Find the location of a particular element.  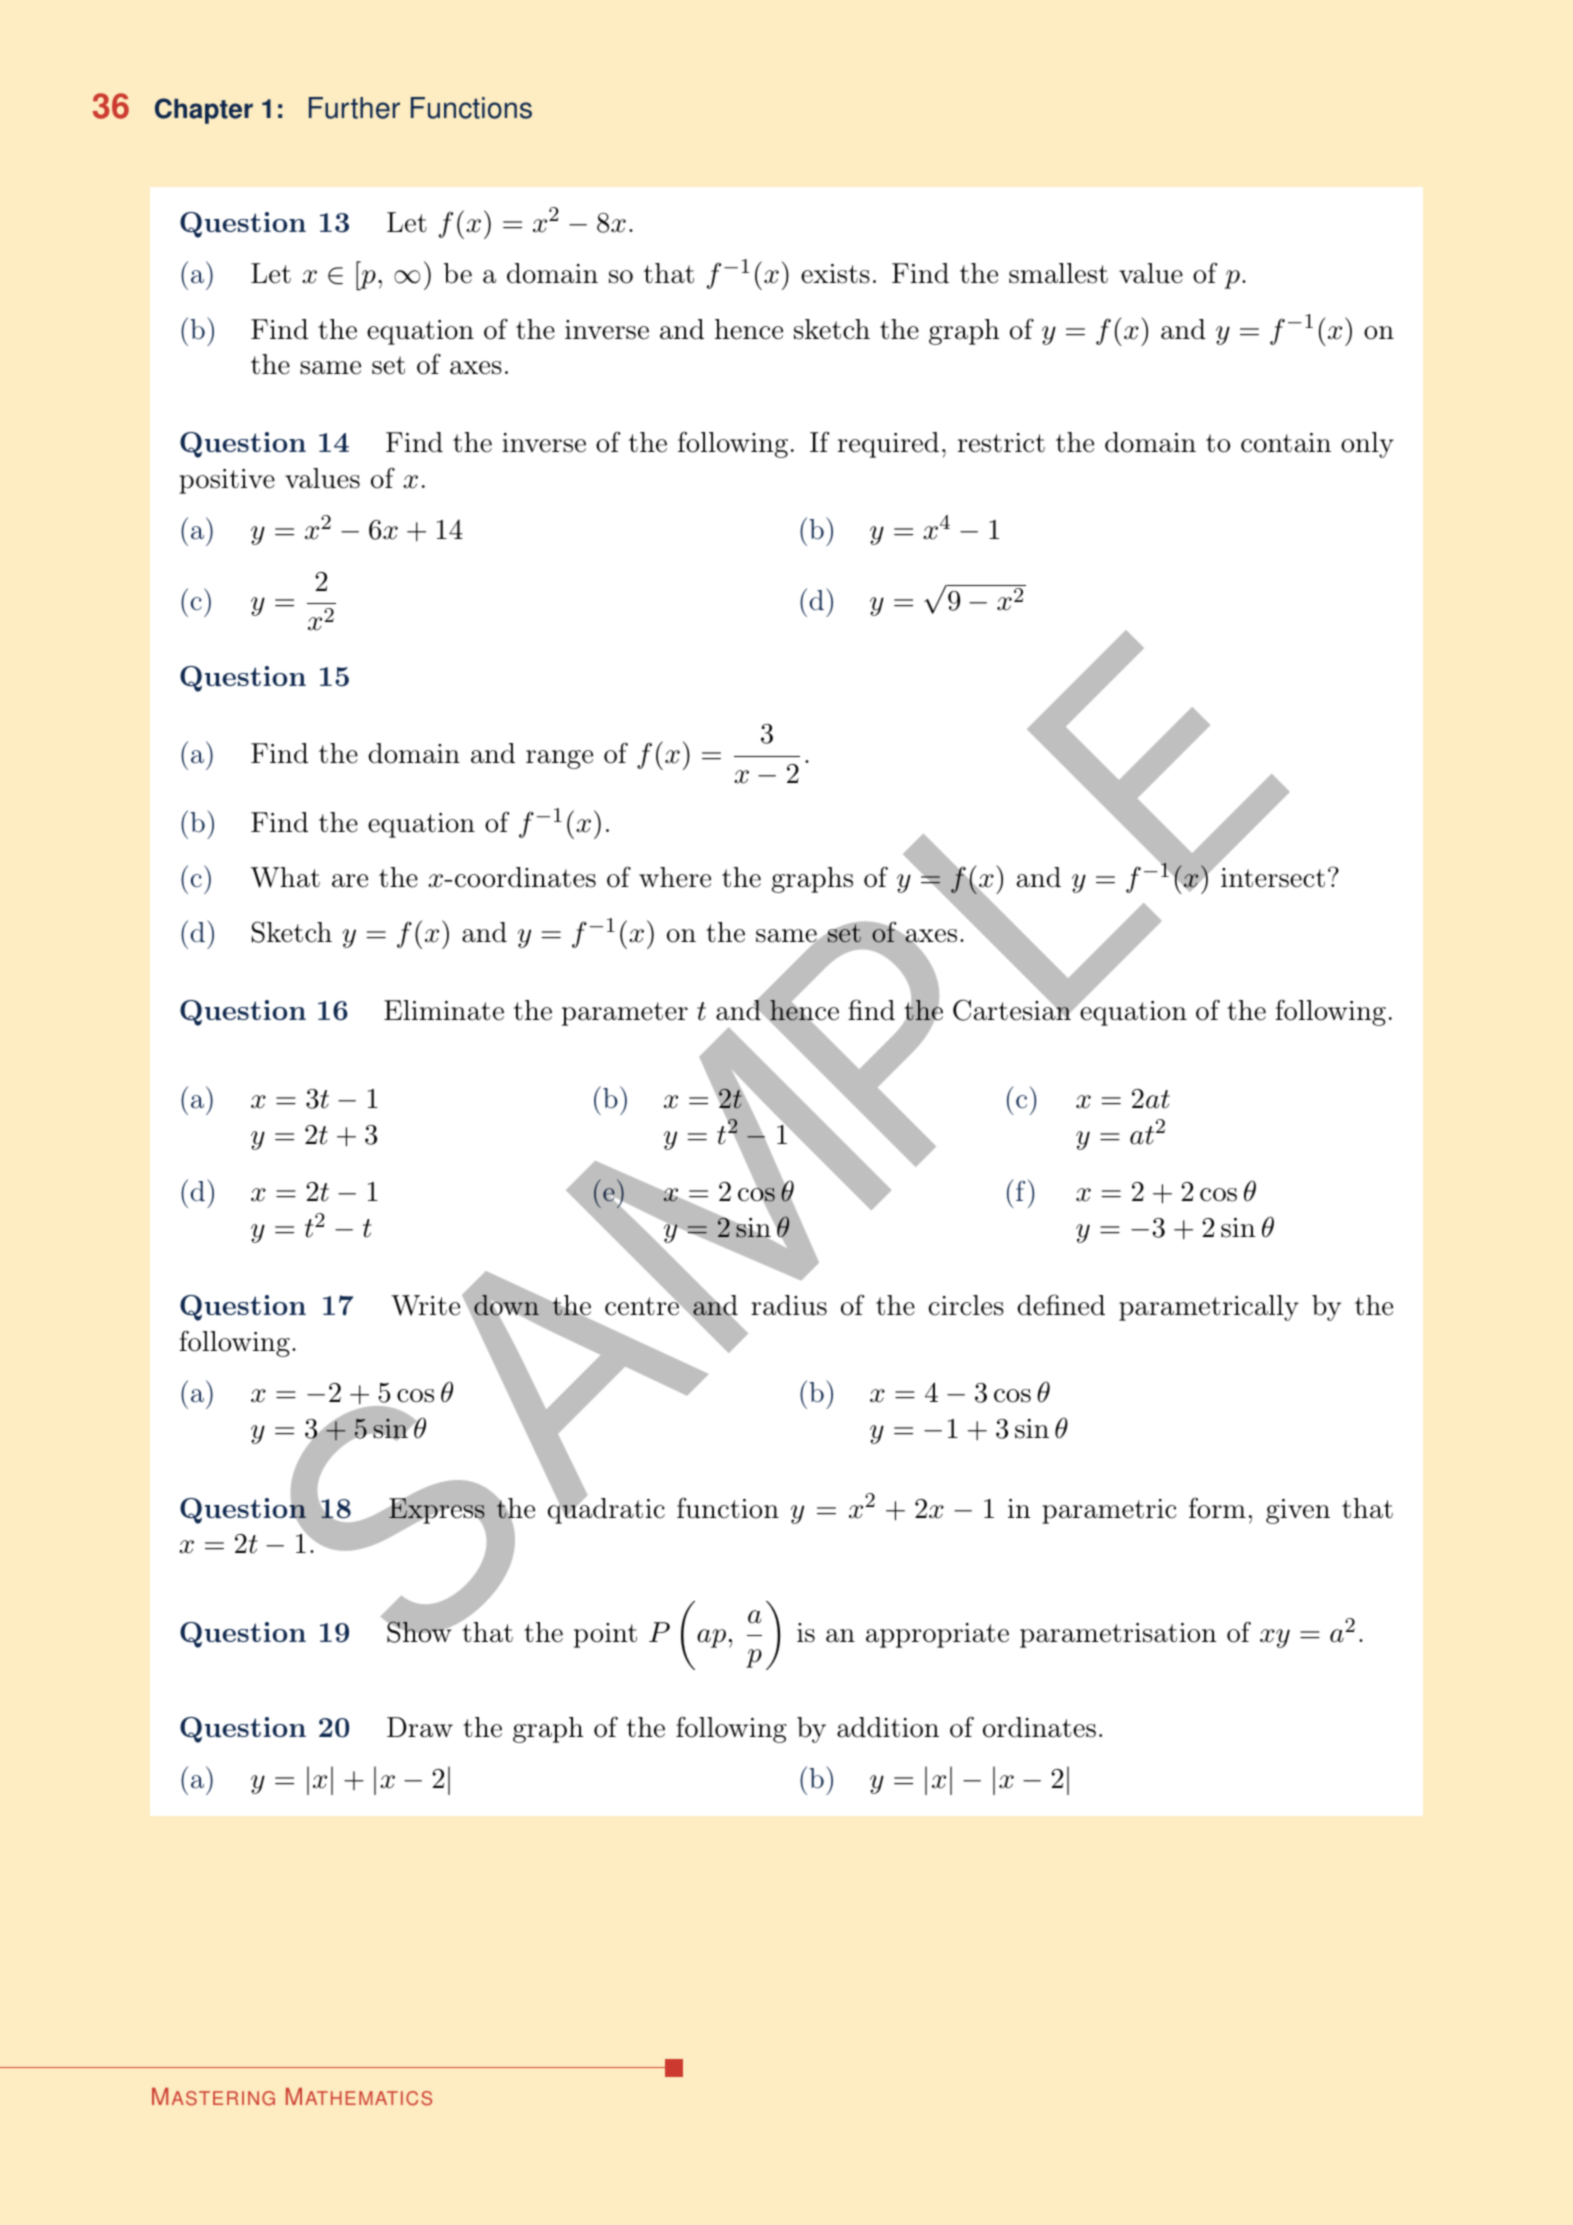

Show is located at coordinates (419, 1632).
